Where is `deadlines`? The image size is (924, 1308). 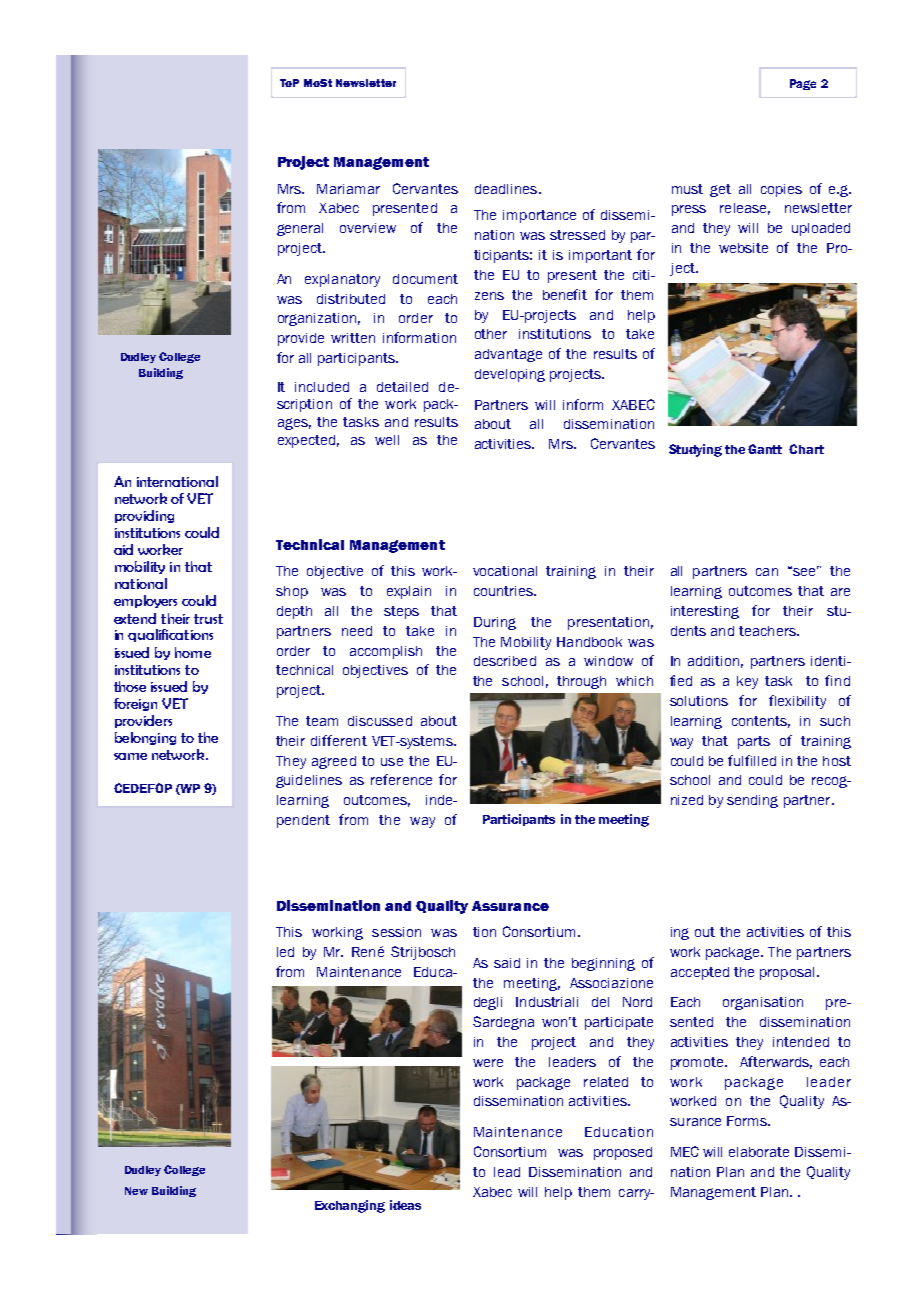
deadlines is located at coordinates (507, 189).
